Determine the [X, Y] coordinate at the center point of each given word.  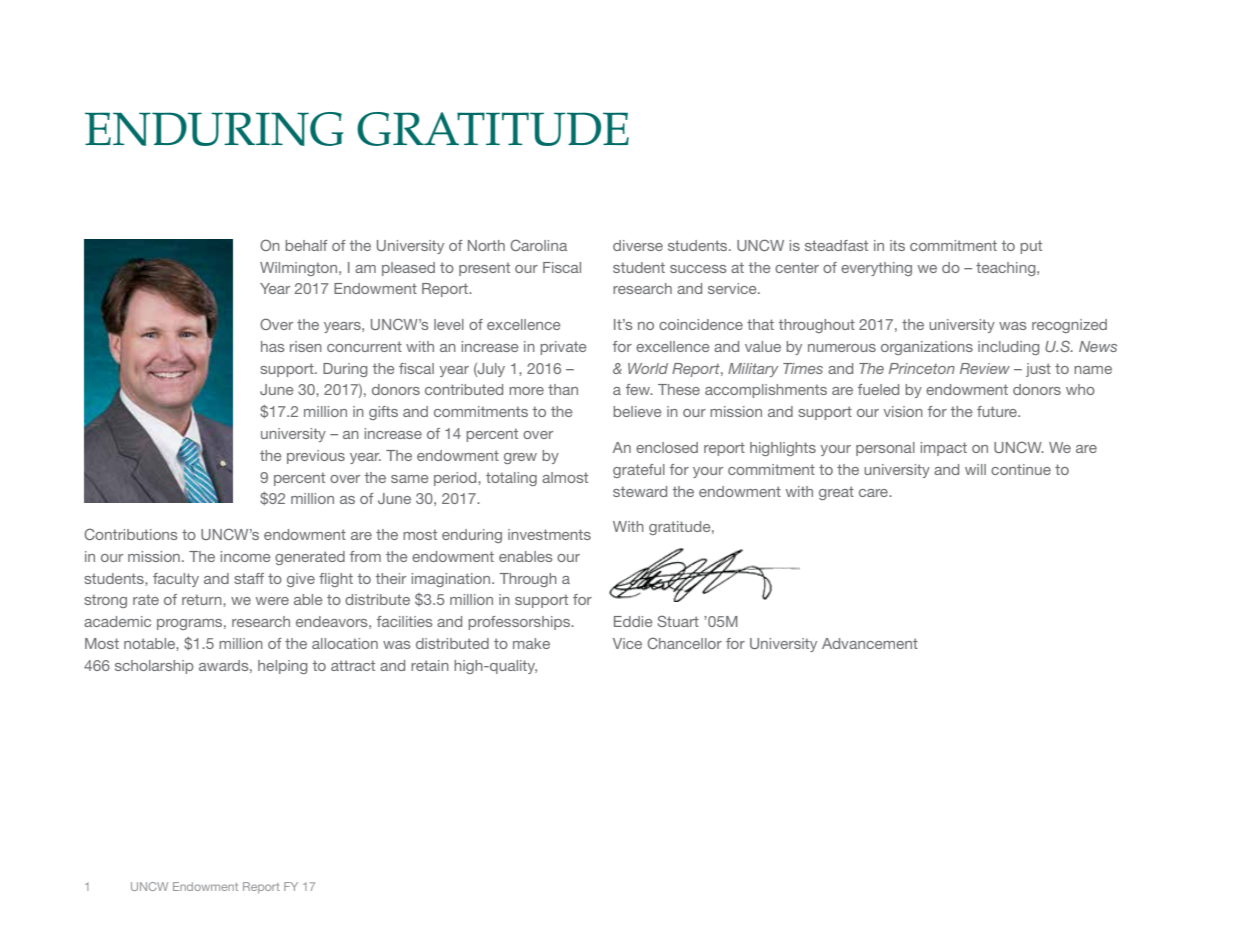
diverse [638, 245]
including [1009, 348]
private [563, 348]
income [246, 556]
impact [944, 449]
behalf [306, 245]
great [836, 493]
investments [549, 534]
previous [316, 457]
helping [283, 667]
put [1031, 247]
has [273, 346]
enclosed [667, 447]
